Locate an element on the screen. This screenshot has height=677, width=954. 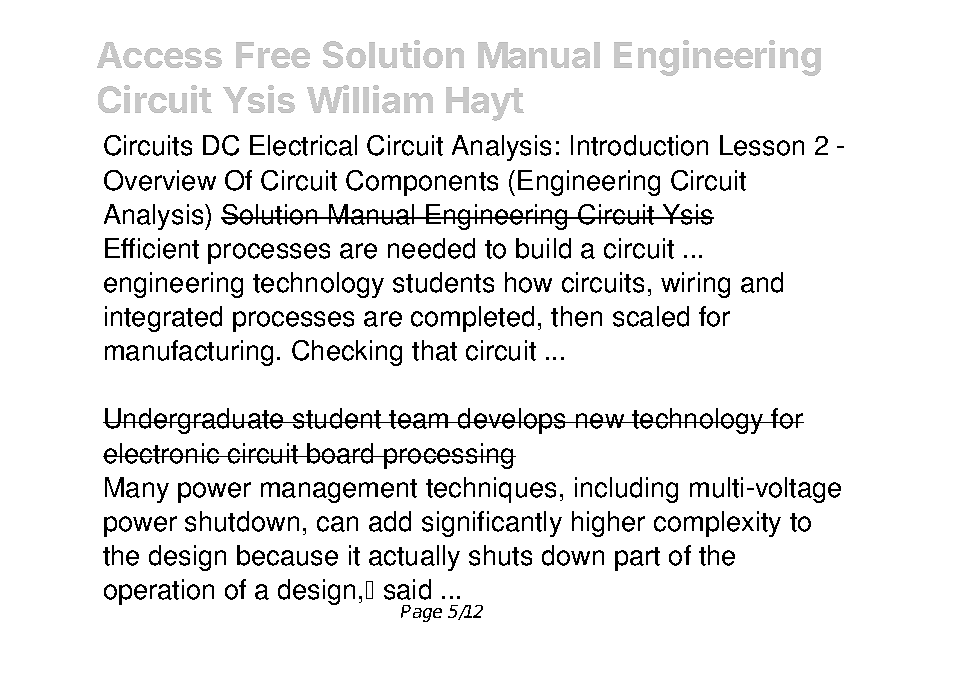
Introduction is located at coordinates (639, 145).
